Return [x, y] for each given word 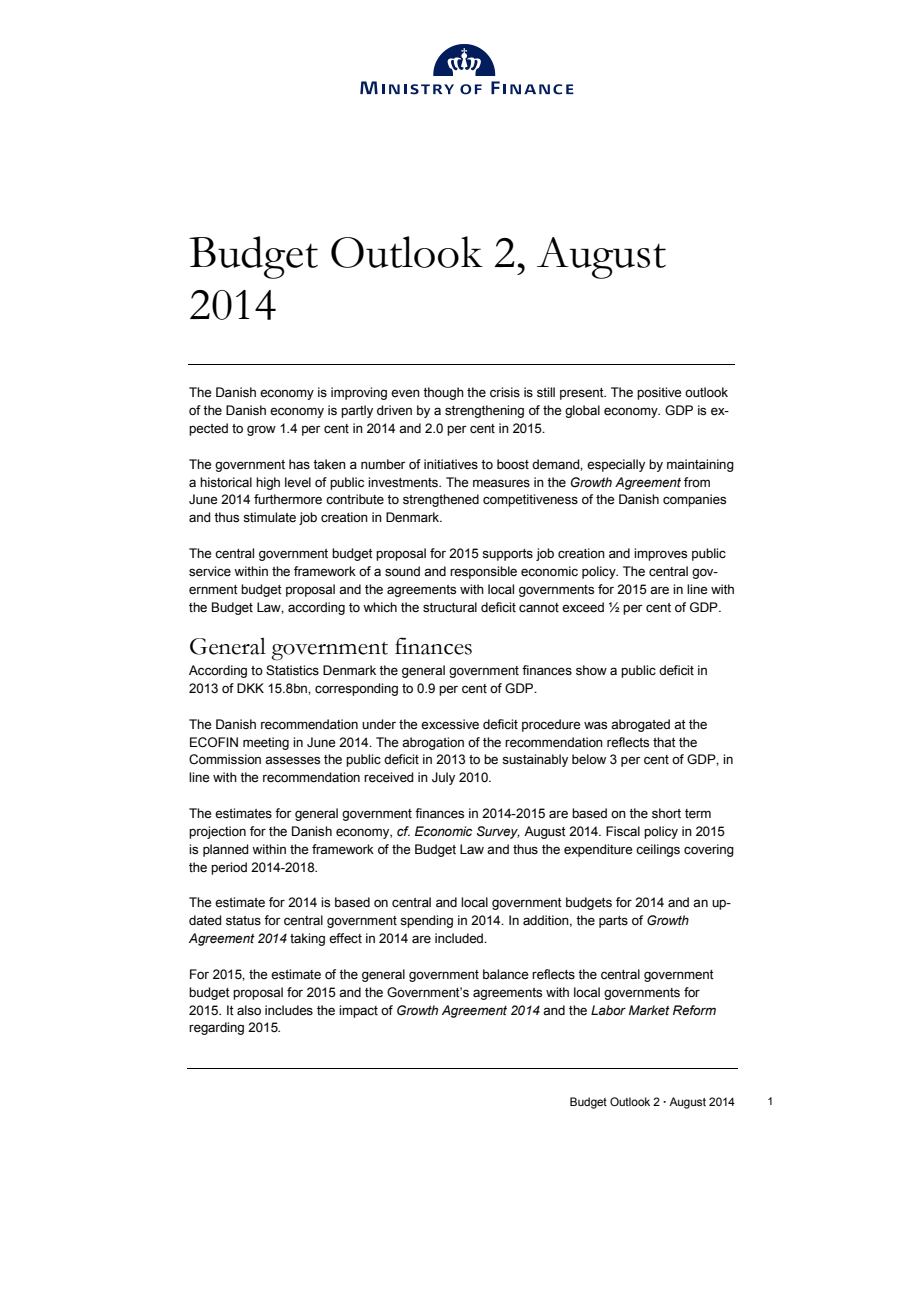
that [664, 742]
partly [357, 411]
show [591, 670]
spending [426, 921]
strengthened [441, 500]
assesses [292, 760]
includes [289, 1010]
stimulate [269, 517]
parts [613, 922]
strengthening [484, 411]
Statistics [292, 670]
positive [659, 393]
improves [660, 554]
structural [450, 607]
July [443, 778]
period [229, 868]
